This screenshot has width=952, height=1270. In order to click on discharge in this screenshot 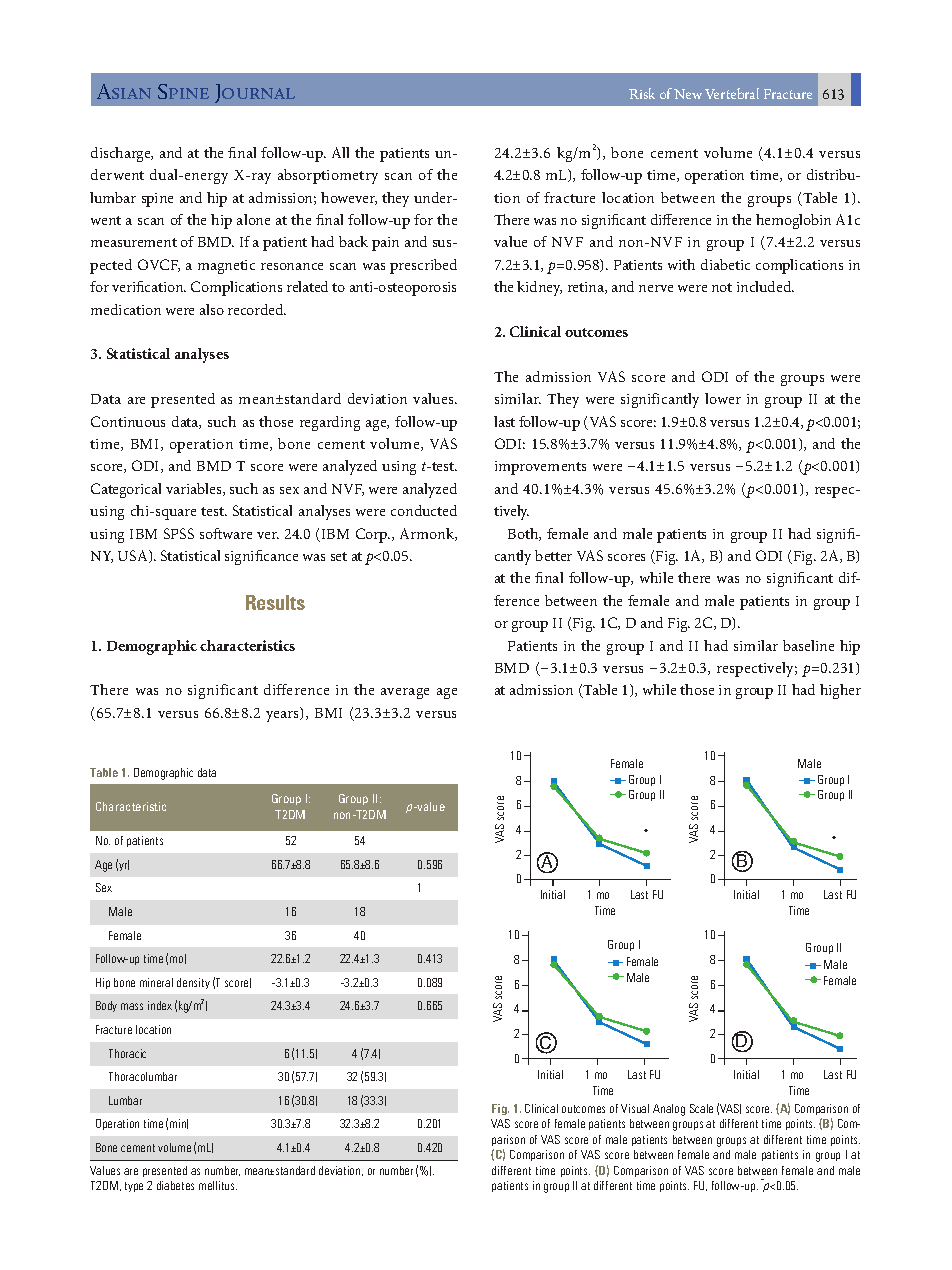, I will do `click(122, 154)`.
